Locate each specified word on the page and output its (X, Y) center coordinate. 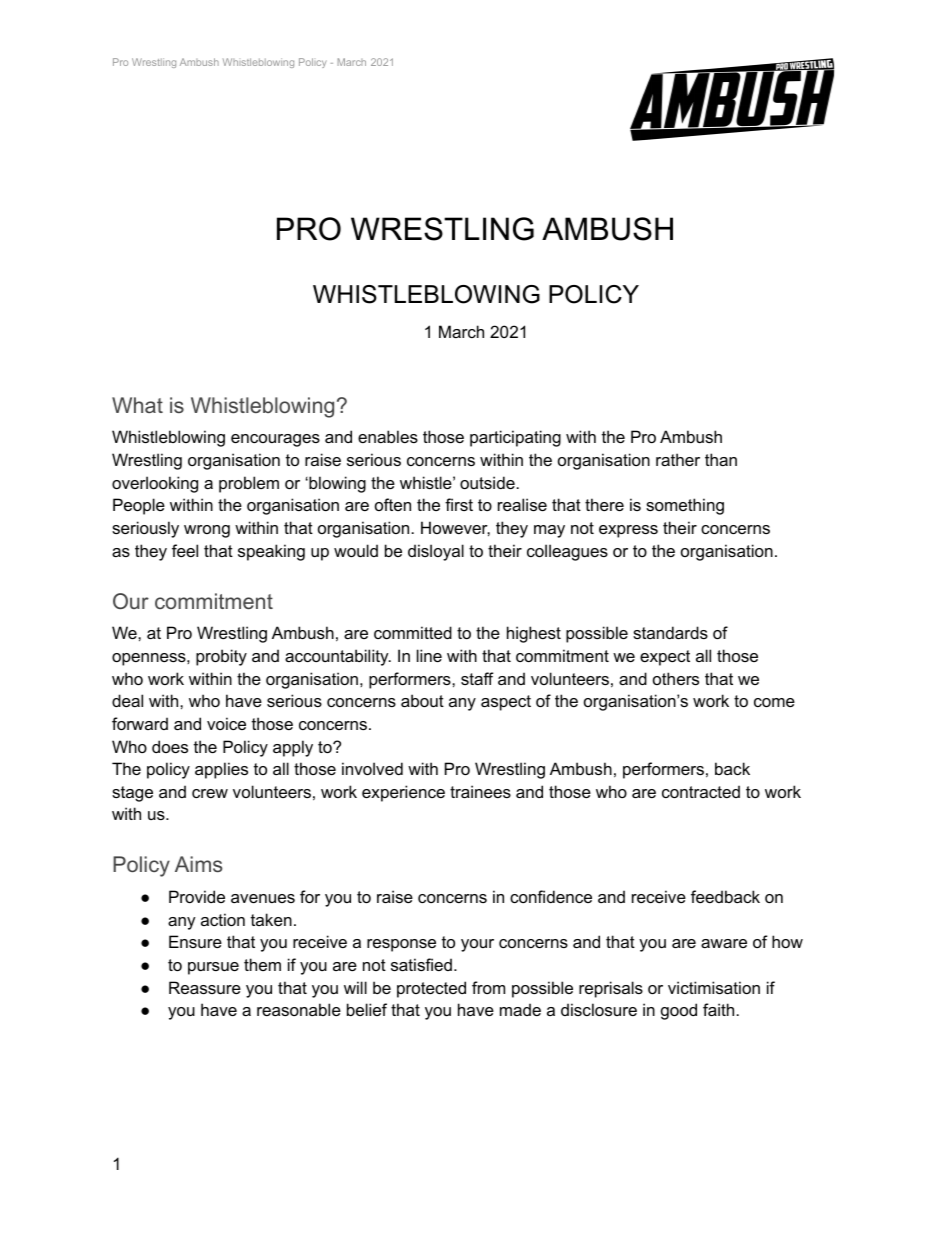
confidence (551, 896)
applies (221, 770)
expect (665, 658)
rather (678, 459)
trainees (480, 791)
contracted (701, 791)
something (685, 506)
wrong (207, 531)
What (137, 405)
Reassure (205, 987)
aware (724, 943)
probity (221, 657)
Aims (199, 864)
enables (388, 436)
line (429, 655)
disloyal (436, 552)
